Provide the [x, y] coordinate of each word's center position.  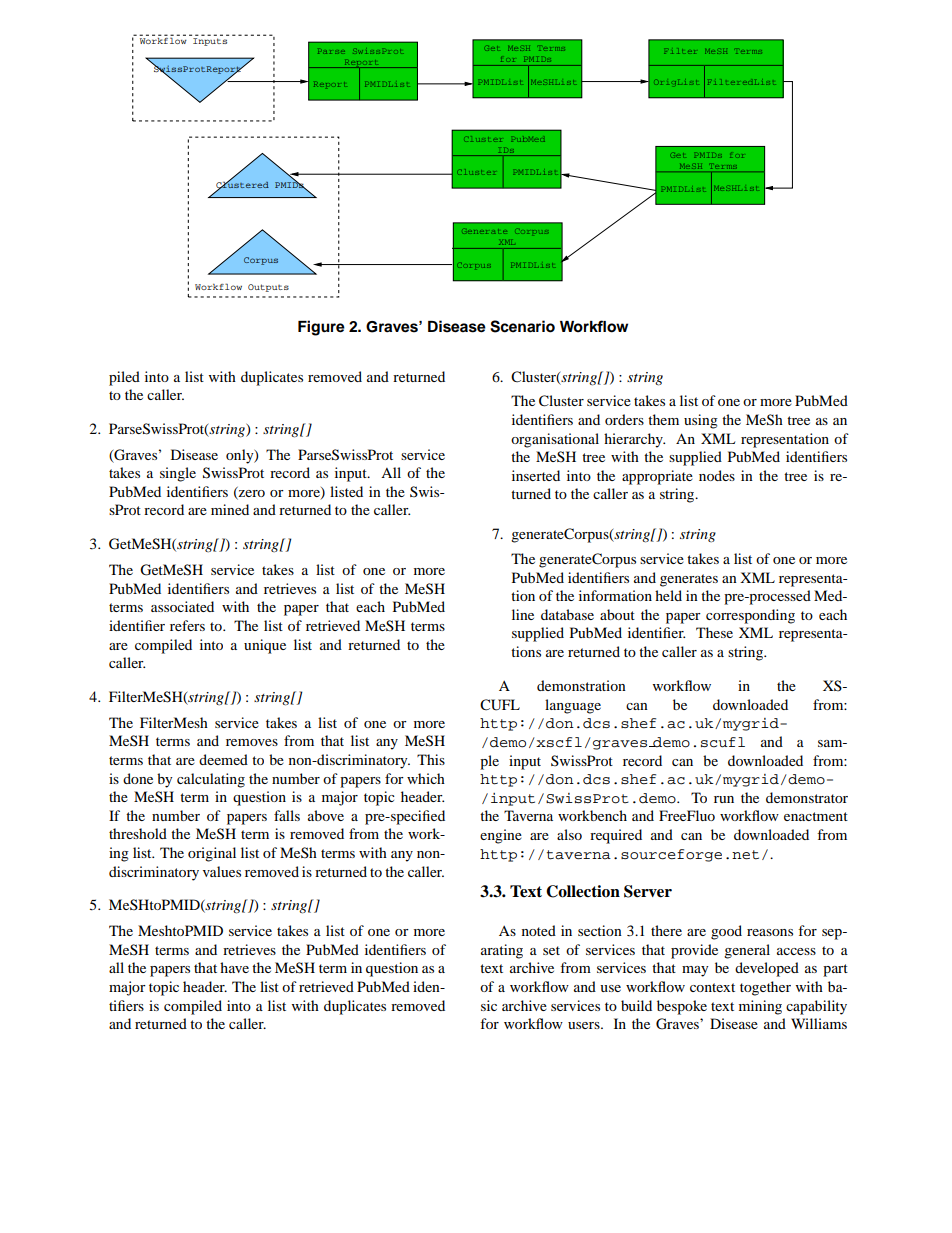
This [431, 759]
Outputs [268, 288]
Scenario [522, 326]
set [551, 950]
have [234, 967]
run [724, 799]
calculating [211, 780]
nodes [717, 475]
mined [230, 509]
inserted [536, 475]
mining [760, 1007]
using [701, 421]
